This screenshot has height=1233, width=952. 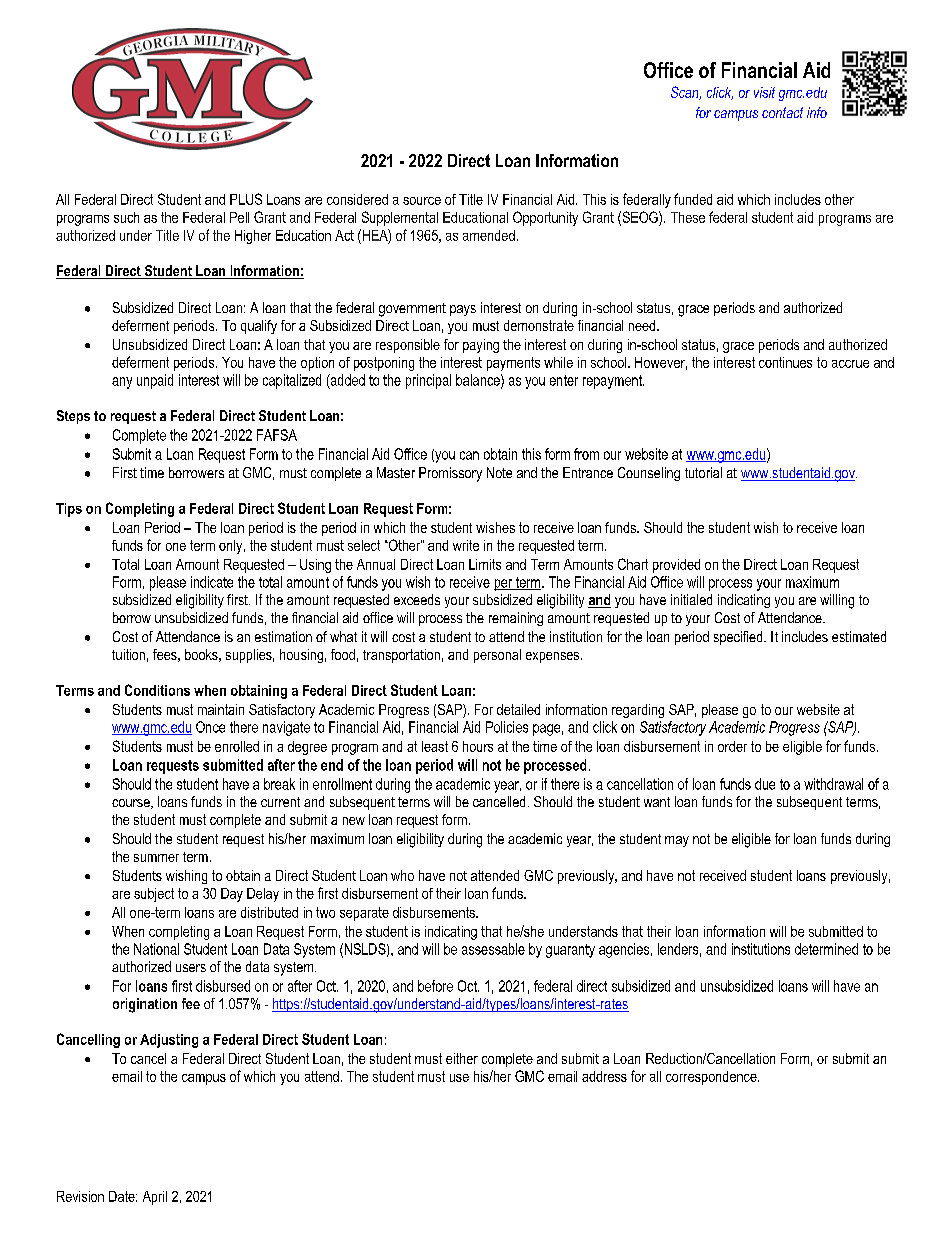 I want to click on correspondence, so click(x=712, y=1078).
